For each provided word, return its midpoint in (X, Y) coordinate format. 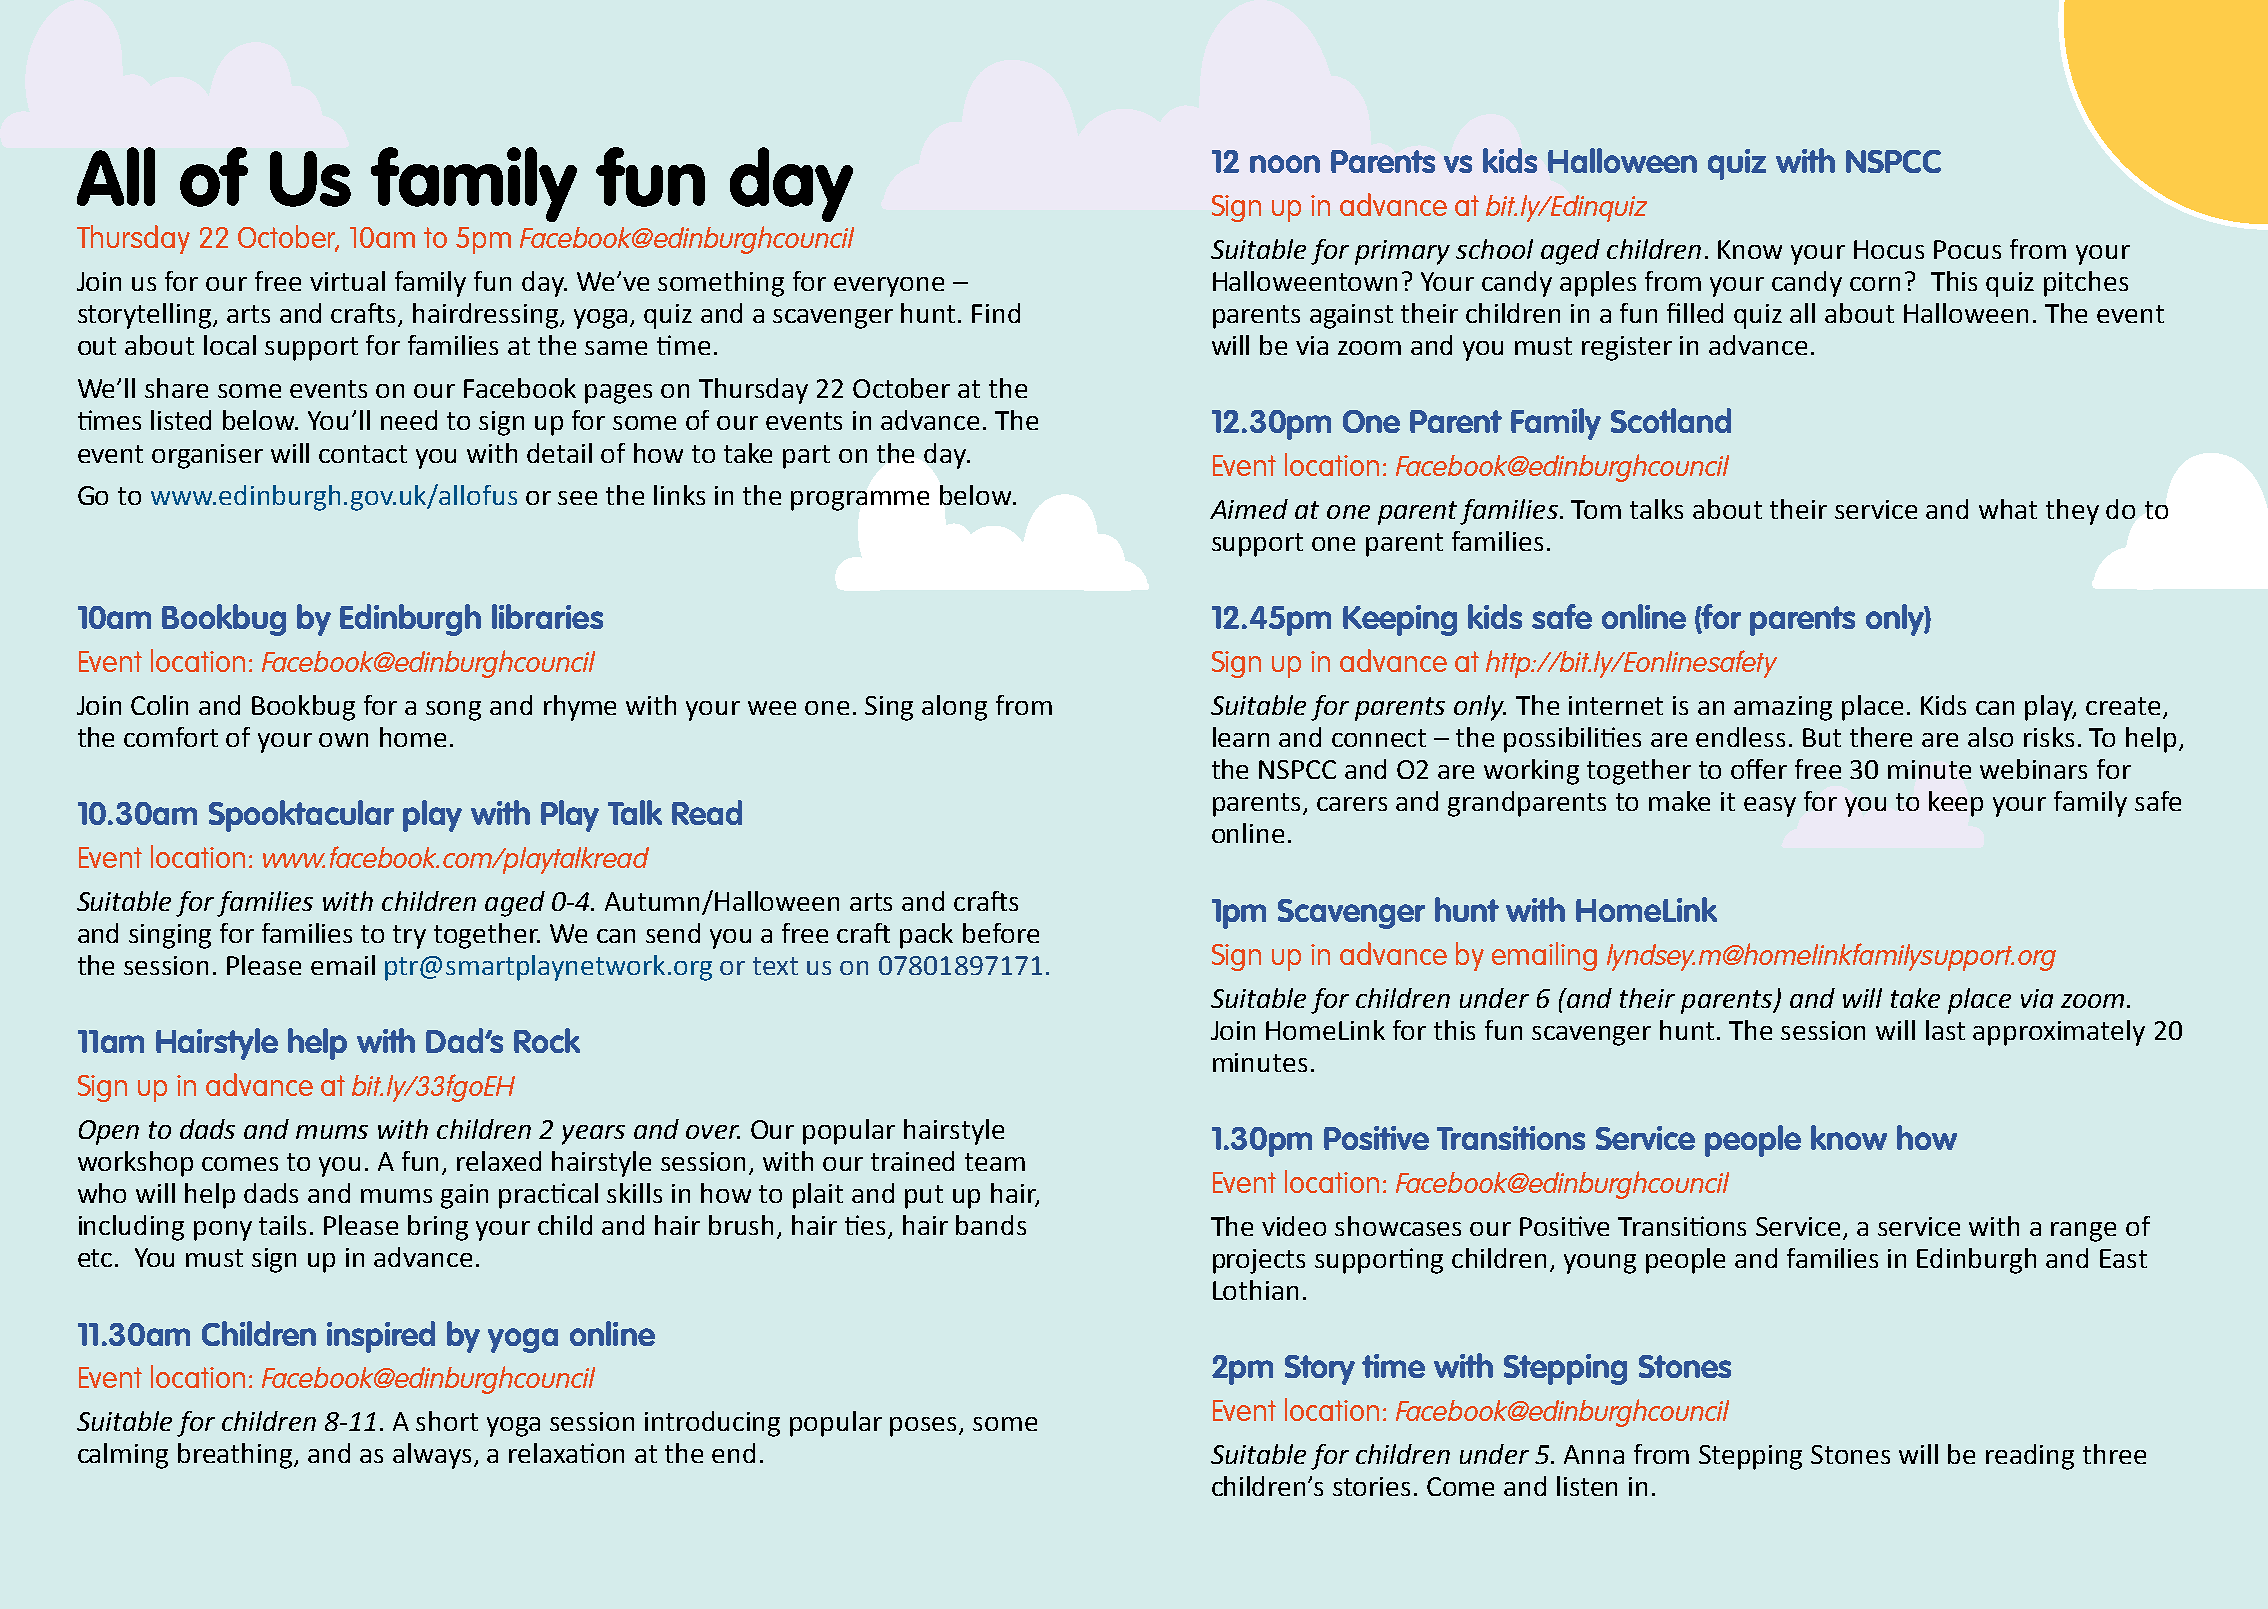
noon (1285, 164)
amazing (1783, 708)
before (1001, 933)
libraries (547, 616)
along (954, 708)
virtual (347, 281)
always (432, 1456)
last (1945, 1030)
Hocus (1889, 249)
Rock (547, 1040)
